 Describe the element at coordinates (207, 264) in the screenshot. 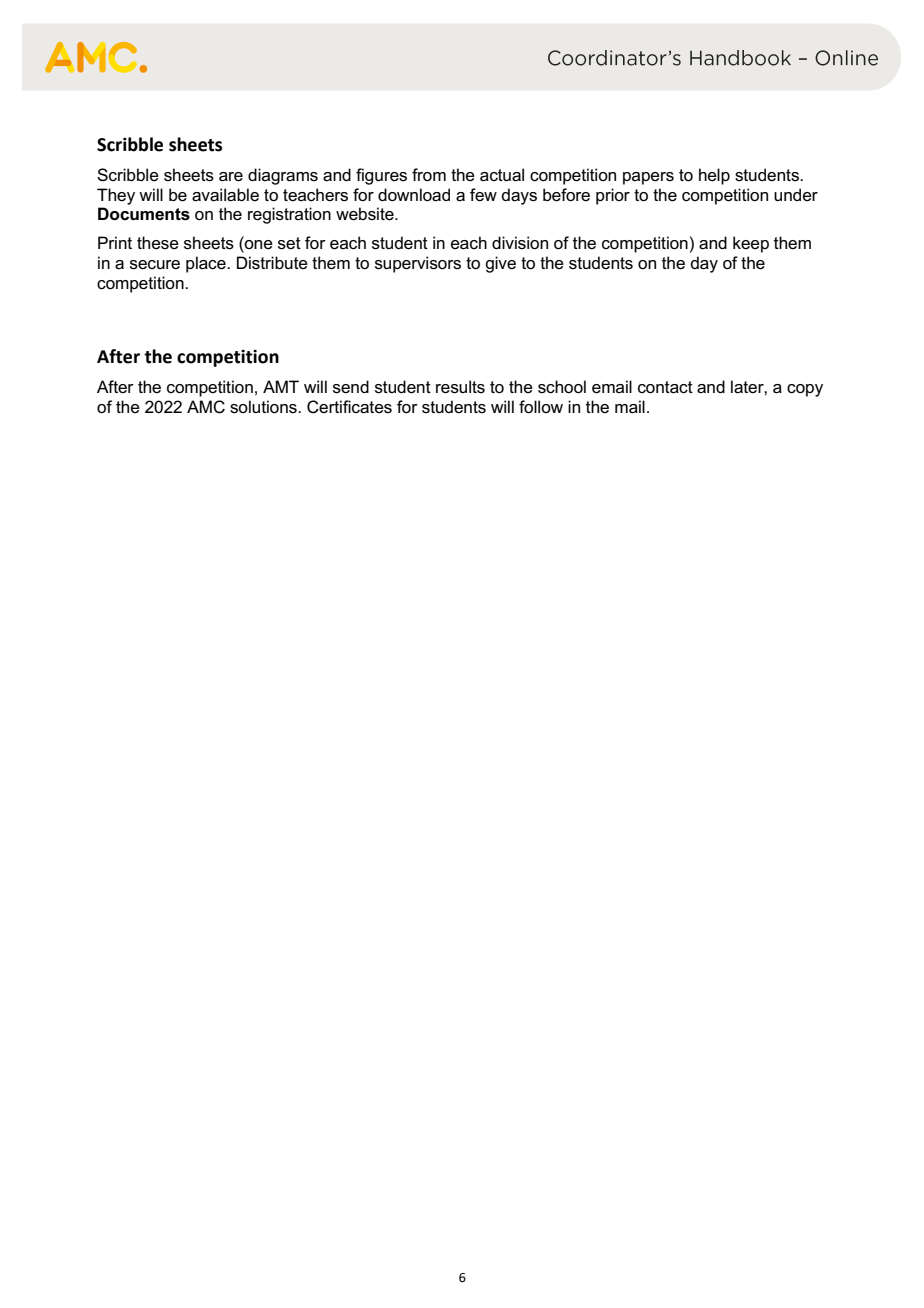

I see `place` at that location.
